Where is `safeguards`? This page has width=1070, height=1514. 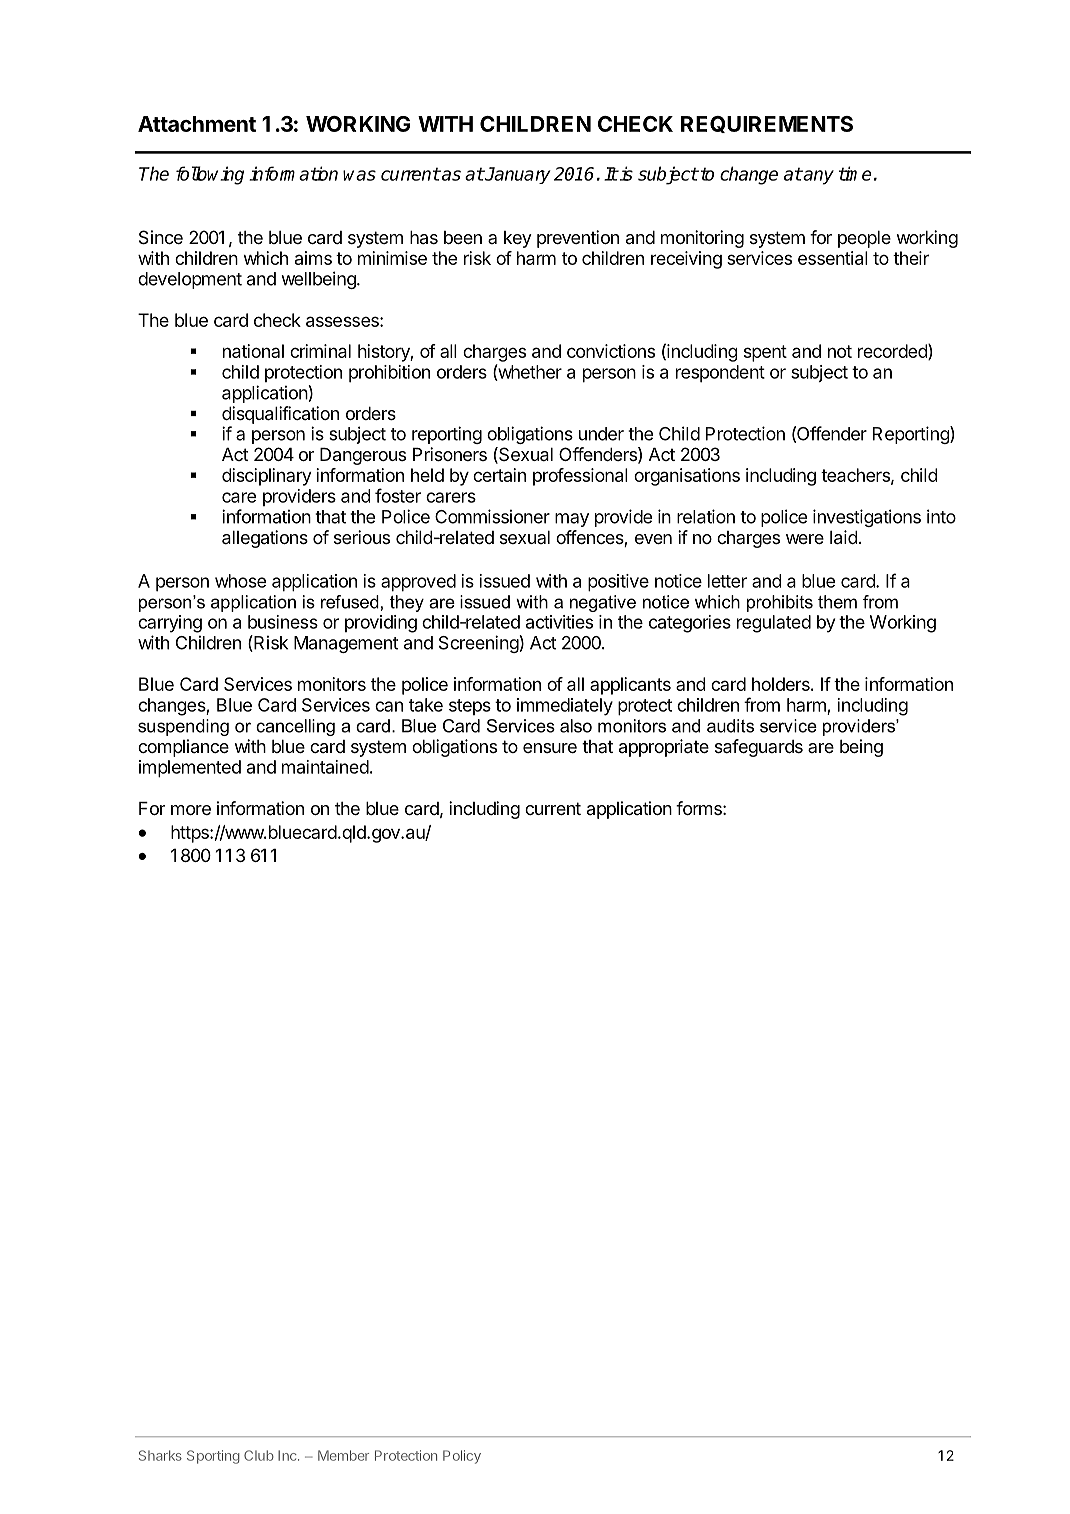 safeguards is located at coordinates (759, 748).
